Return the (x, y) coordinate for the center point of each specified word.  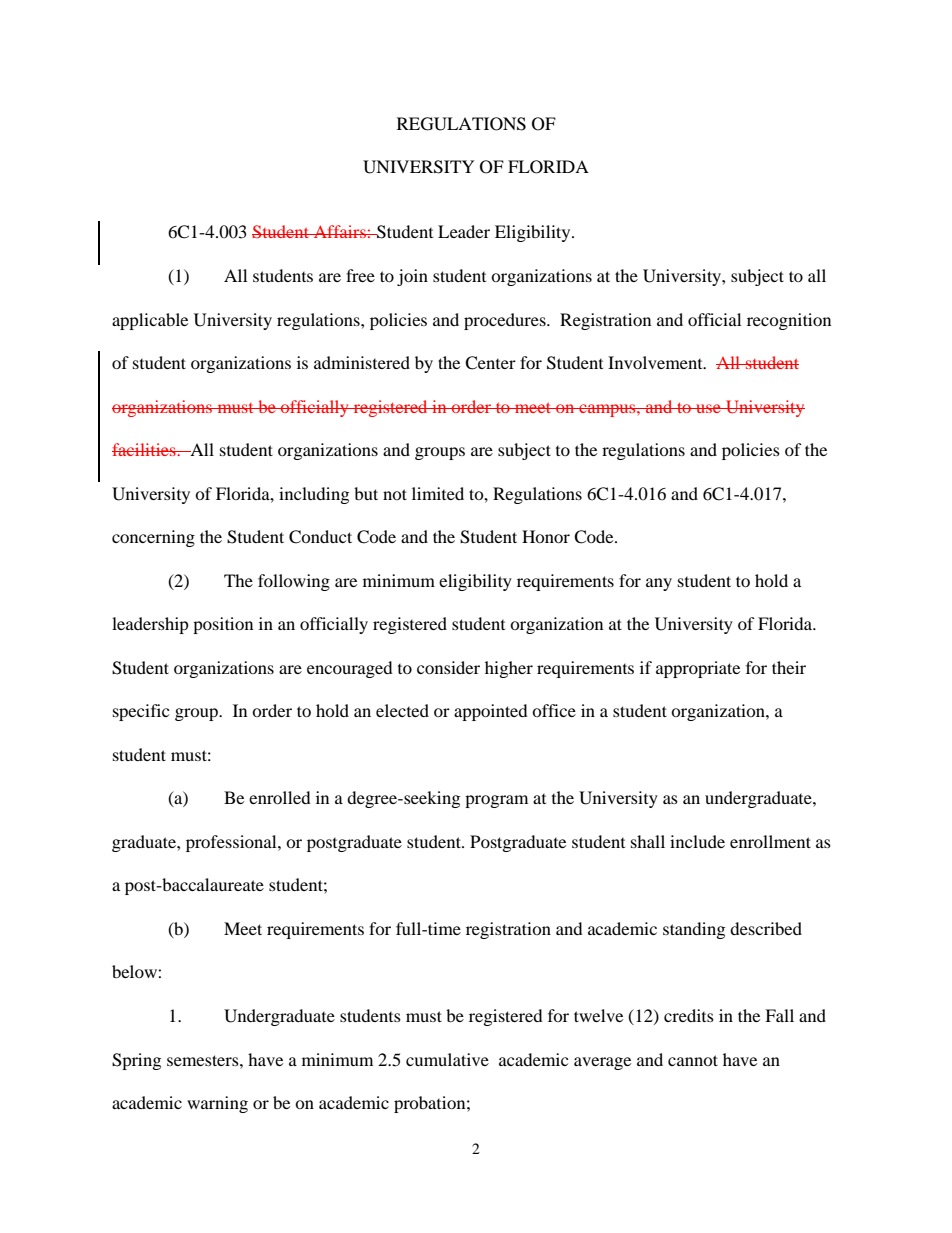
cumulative (447, 1059)
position (223, 625)
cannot (693, 1060)
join (412, 277)
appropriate (698, 669)
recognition (789, 321)
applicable (150, 321)
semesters (204, 1060)
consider (448, 667)
